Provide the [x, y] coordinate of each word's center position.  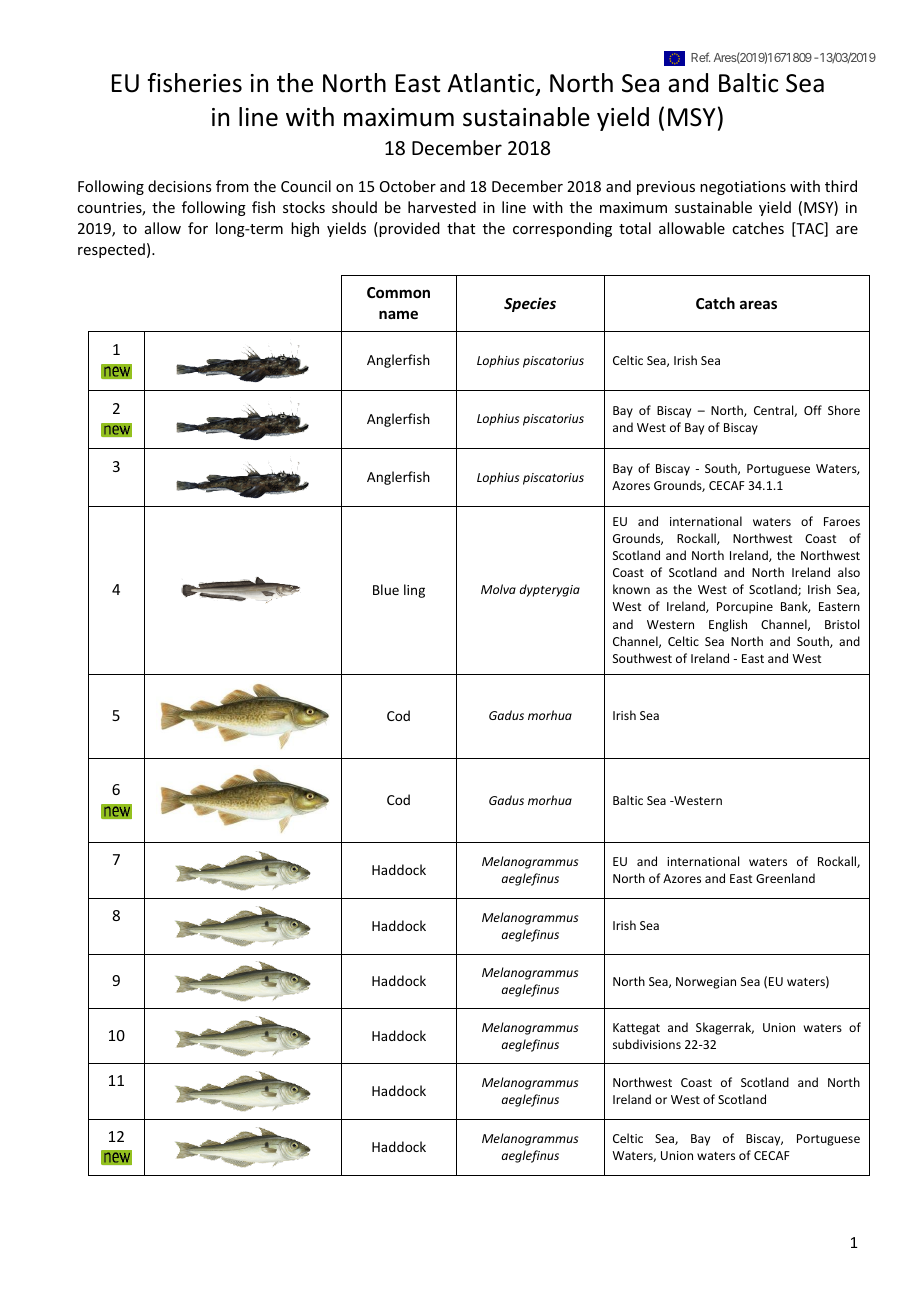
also [849, 572]
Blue [386, 589]
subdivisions [647, 1044]
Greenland [785, 878]
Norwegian [706, 983]
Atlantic [492, 84]
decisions [179, 186]
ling [414, 591]
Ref [700, 57]
